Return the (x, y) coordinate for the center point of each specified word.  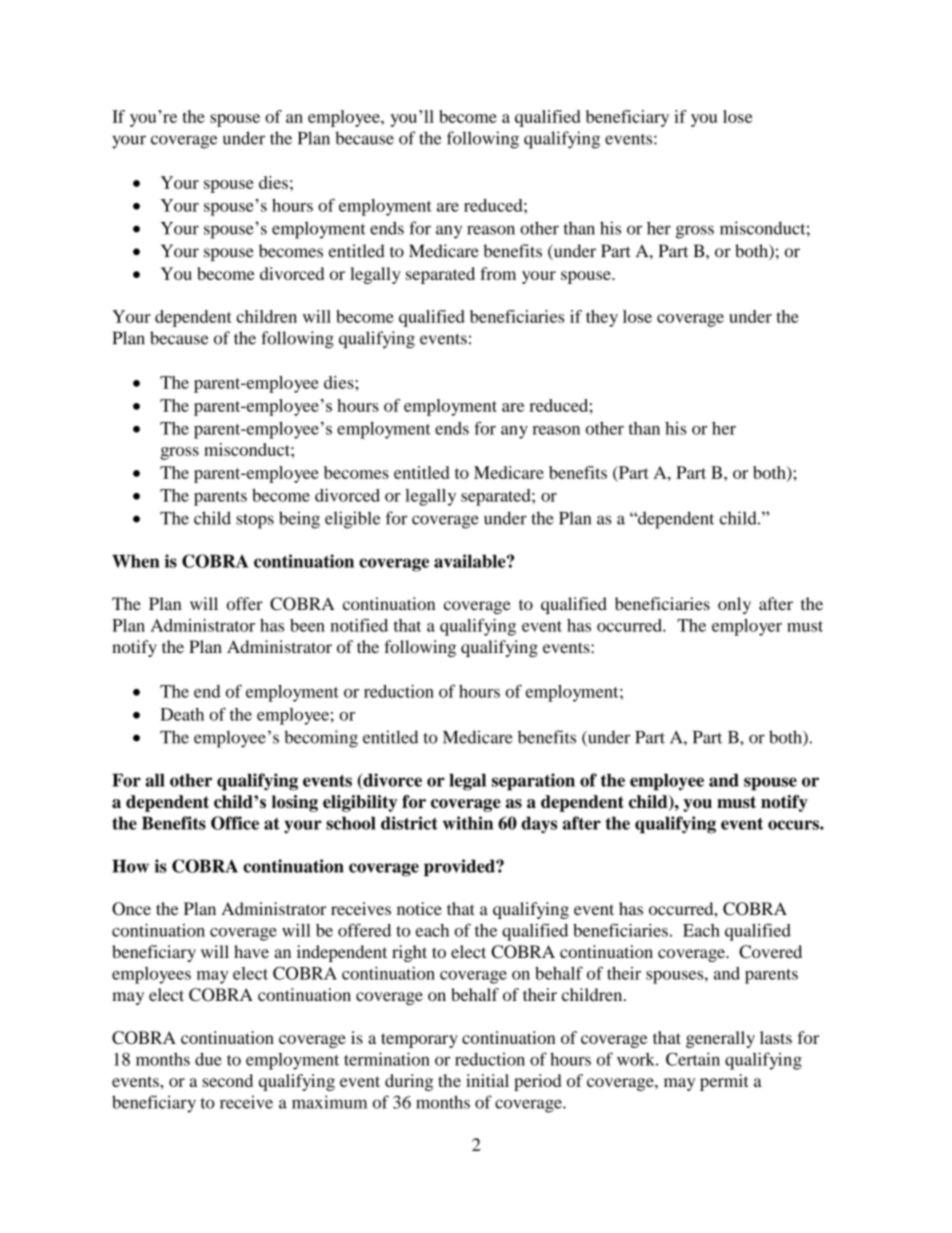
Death (182, 714)
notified (359, 625)
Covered (770, 952)
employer (747, 627)
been (307, 625)
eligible (353, 520)
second (227, 1080)
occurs (794, 825)
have (251, 951)
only (734, 605)
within (468, 823)
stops (255, 521)
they (602, 318)
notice (419, 908)
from (498, 273)
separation (533, 782)
